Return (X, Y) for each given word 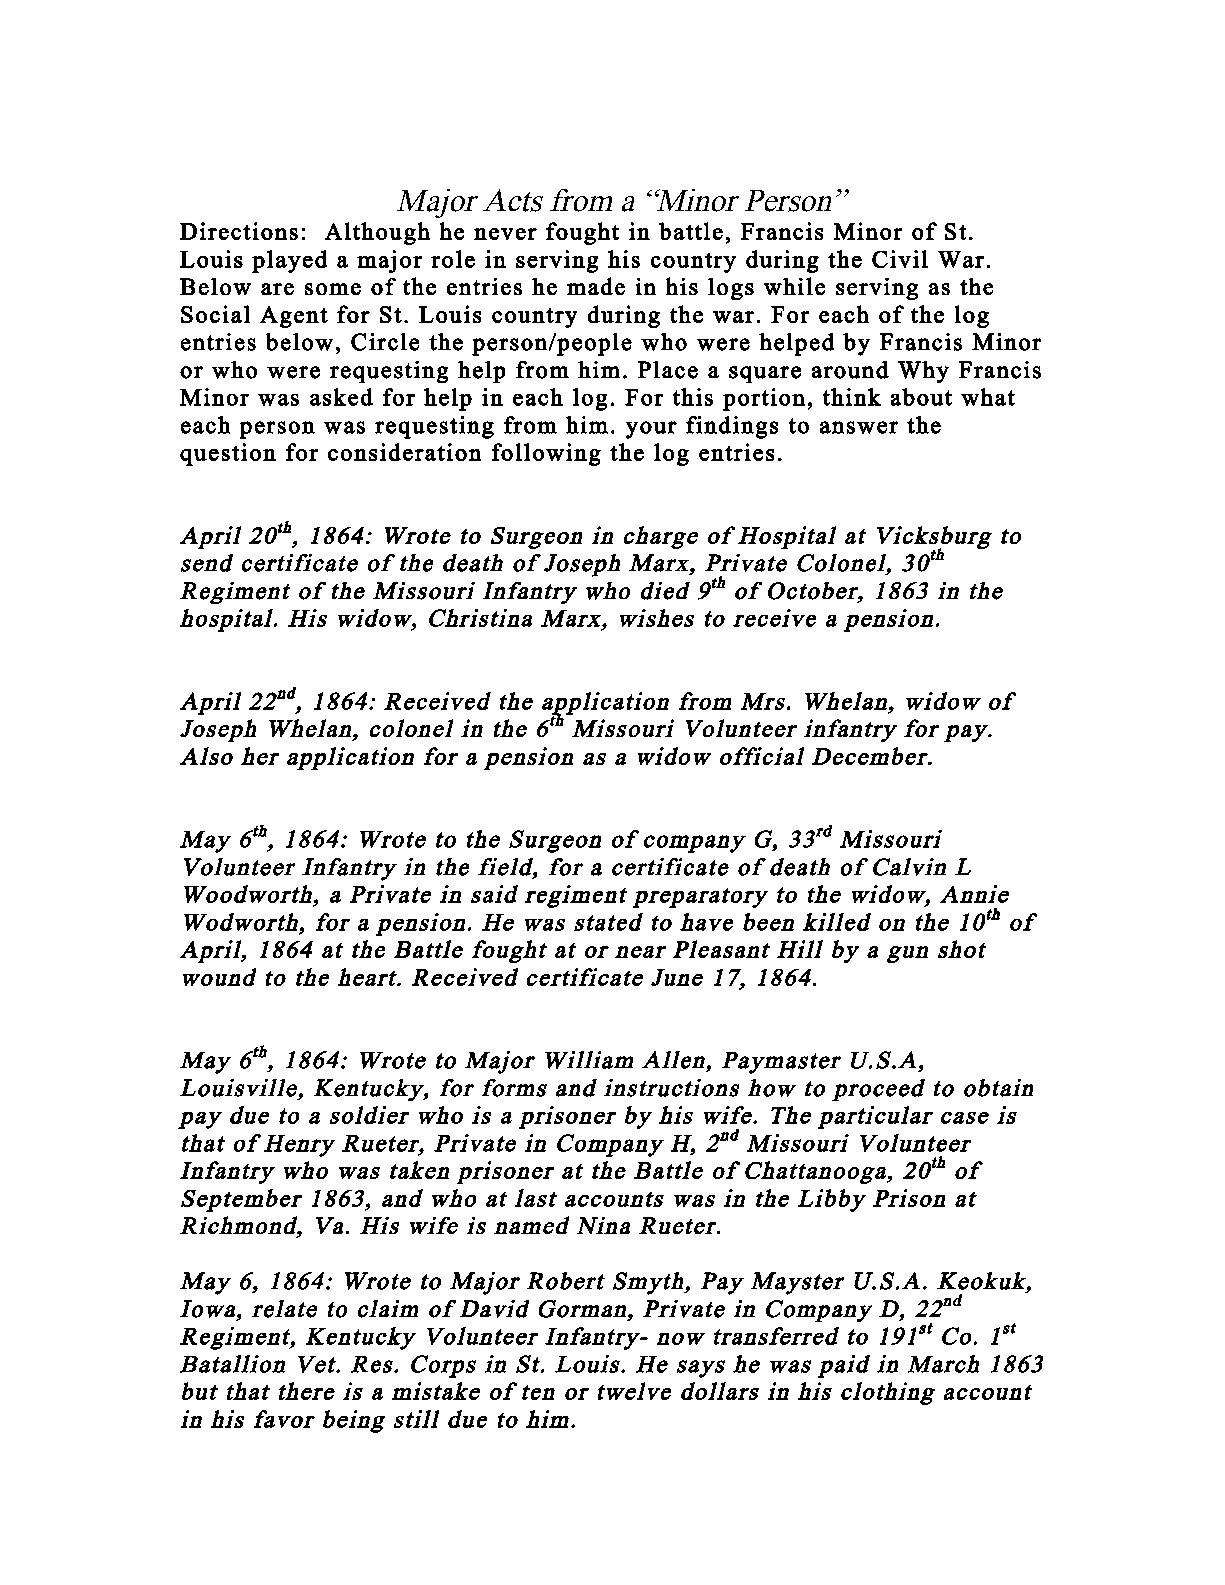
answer (859, 427)
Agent (294, 317)
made (596, 286)
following (546, 454)
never (505, 234)
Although (377, 233)
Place (668, 370)
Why (923, 372)
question (228, 454)
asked (341, 397)
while (794, 286)
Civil (900, 259)
